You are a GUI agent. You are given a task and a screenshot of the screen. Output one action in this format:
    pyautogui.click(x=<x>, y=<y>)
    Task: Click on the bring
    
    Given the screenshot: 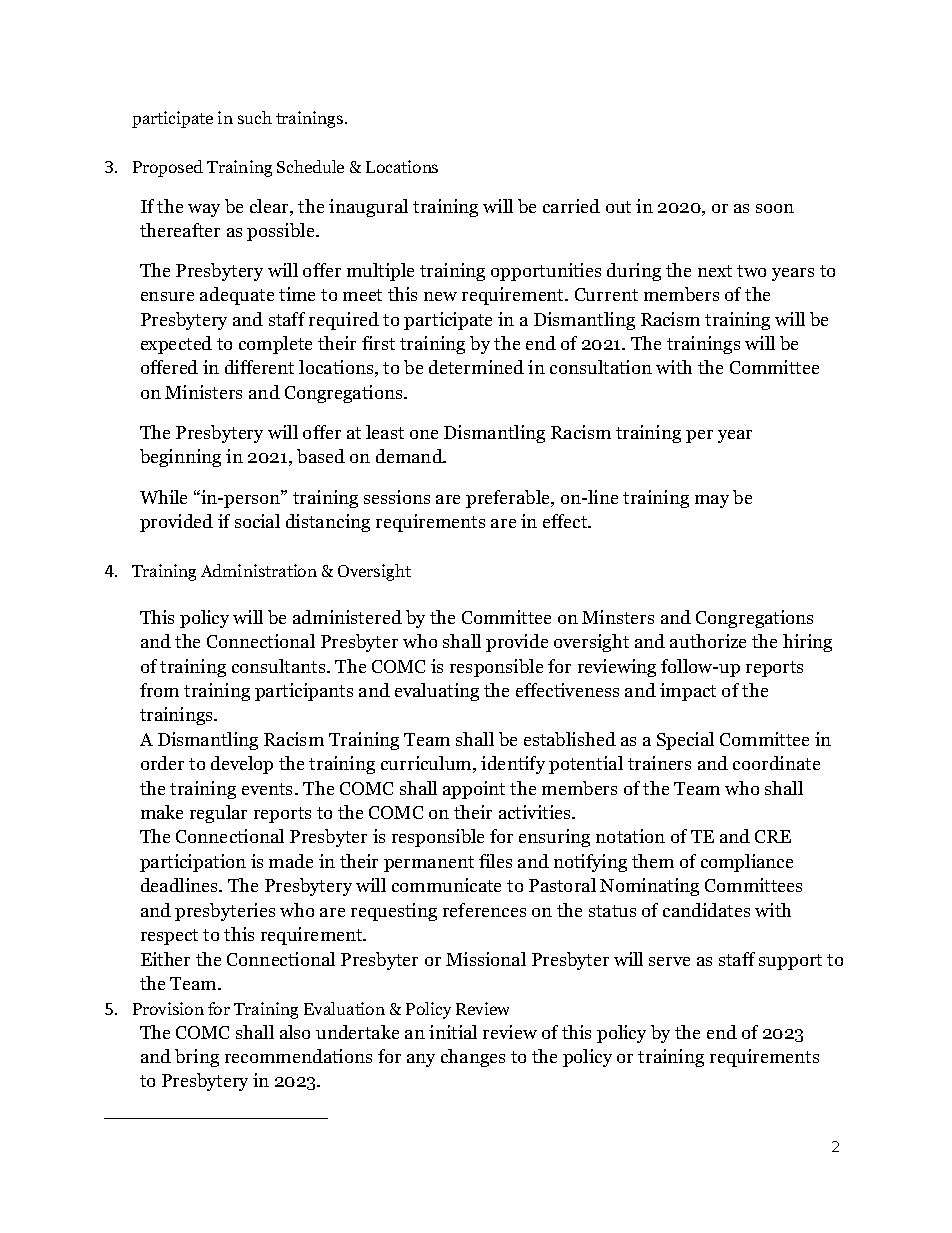 What is the action you would take?
    pyautogui.click(x=197, y=1058)
